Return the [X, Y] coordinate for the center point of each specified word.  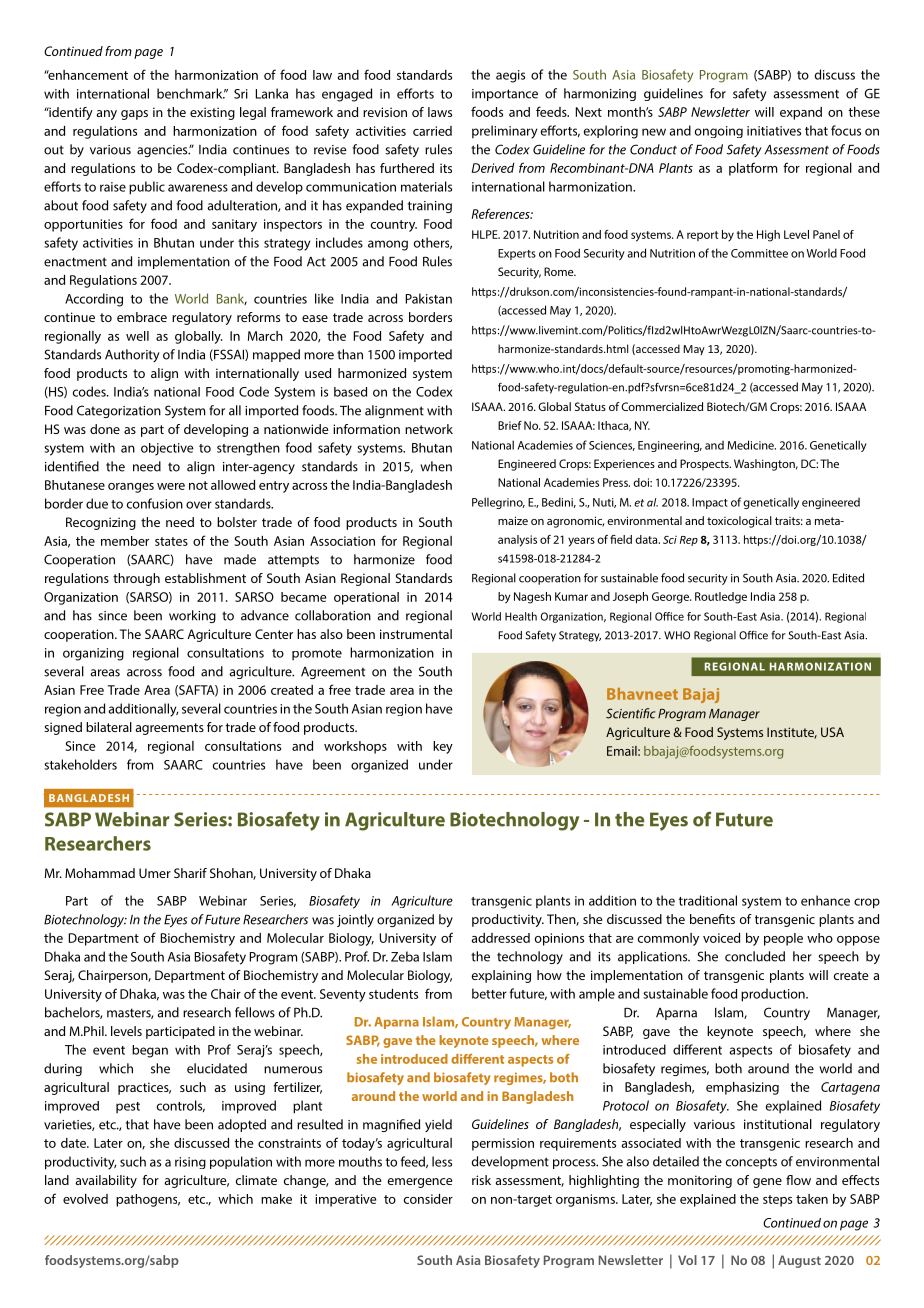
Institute [792, 733]
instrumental [416, 634]
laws [440, 112]
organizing [93, 654]
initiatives [774, 131]
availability [106, 1181]
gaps [134, 115]
